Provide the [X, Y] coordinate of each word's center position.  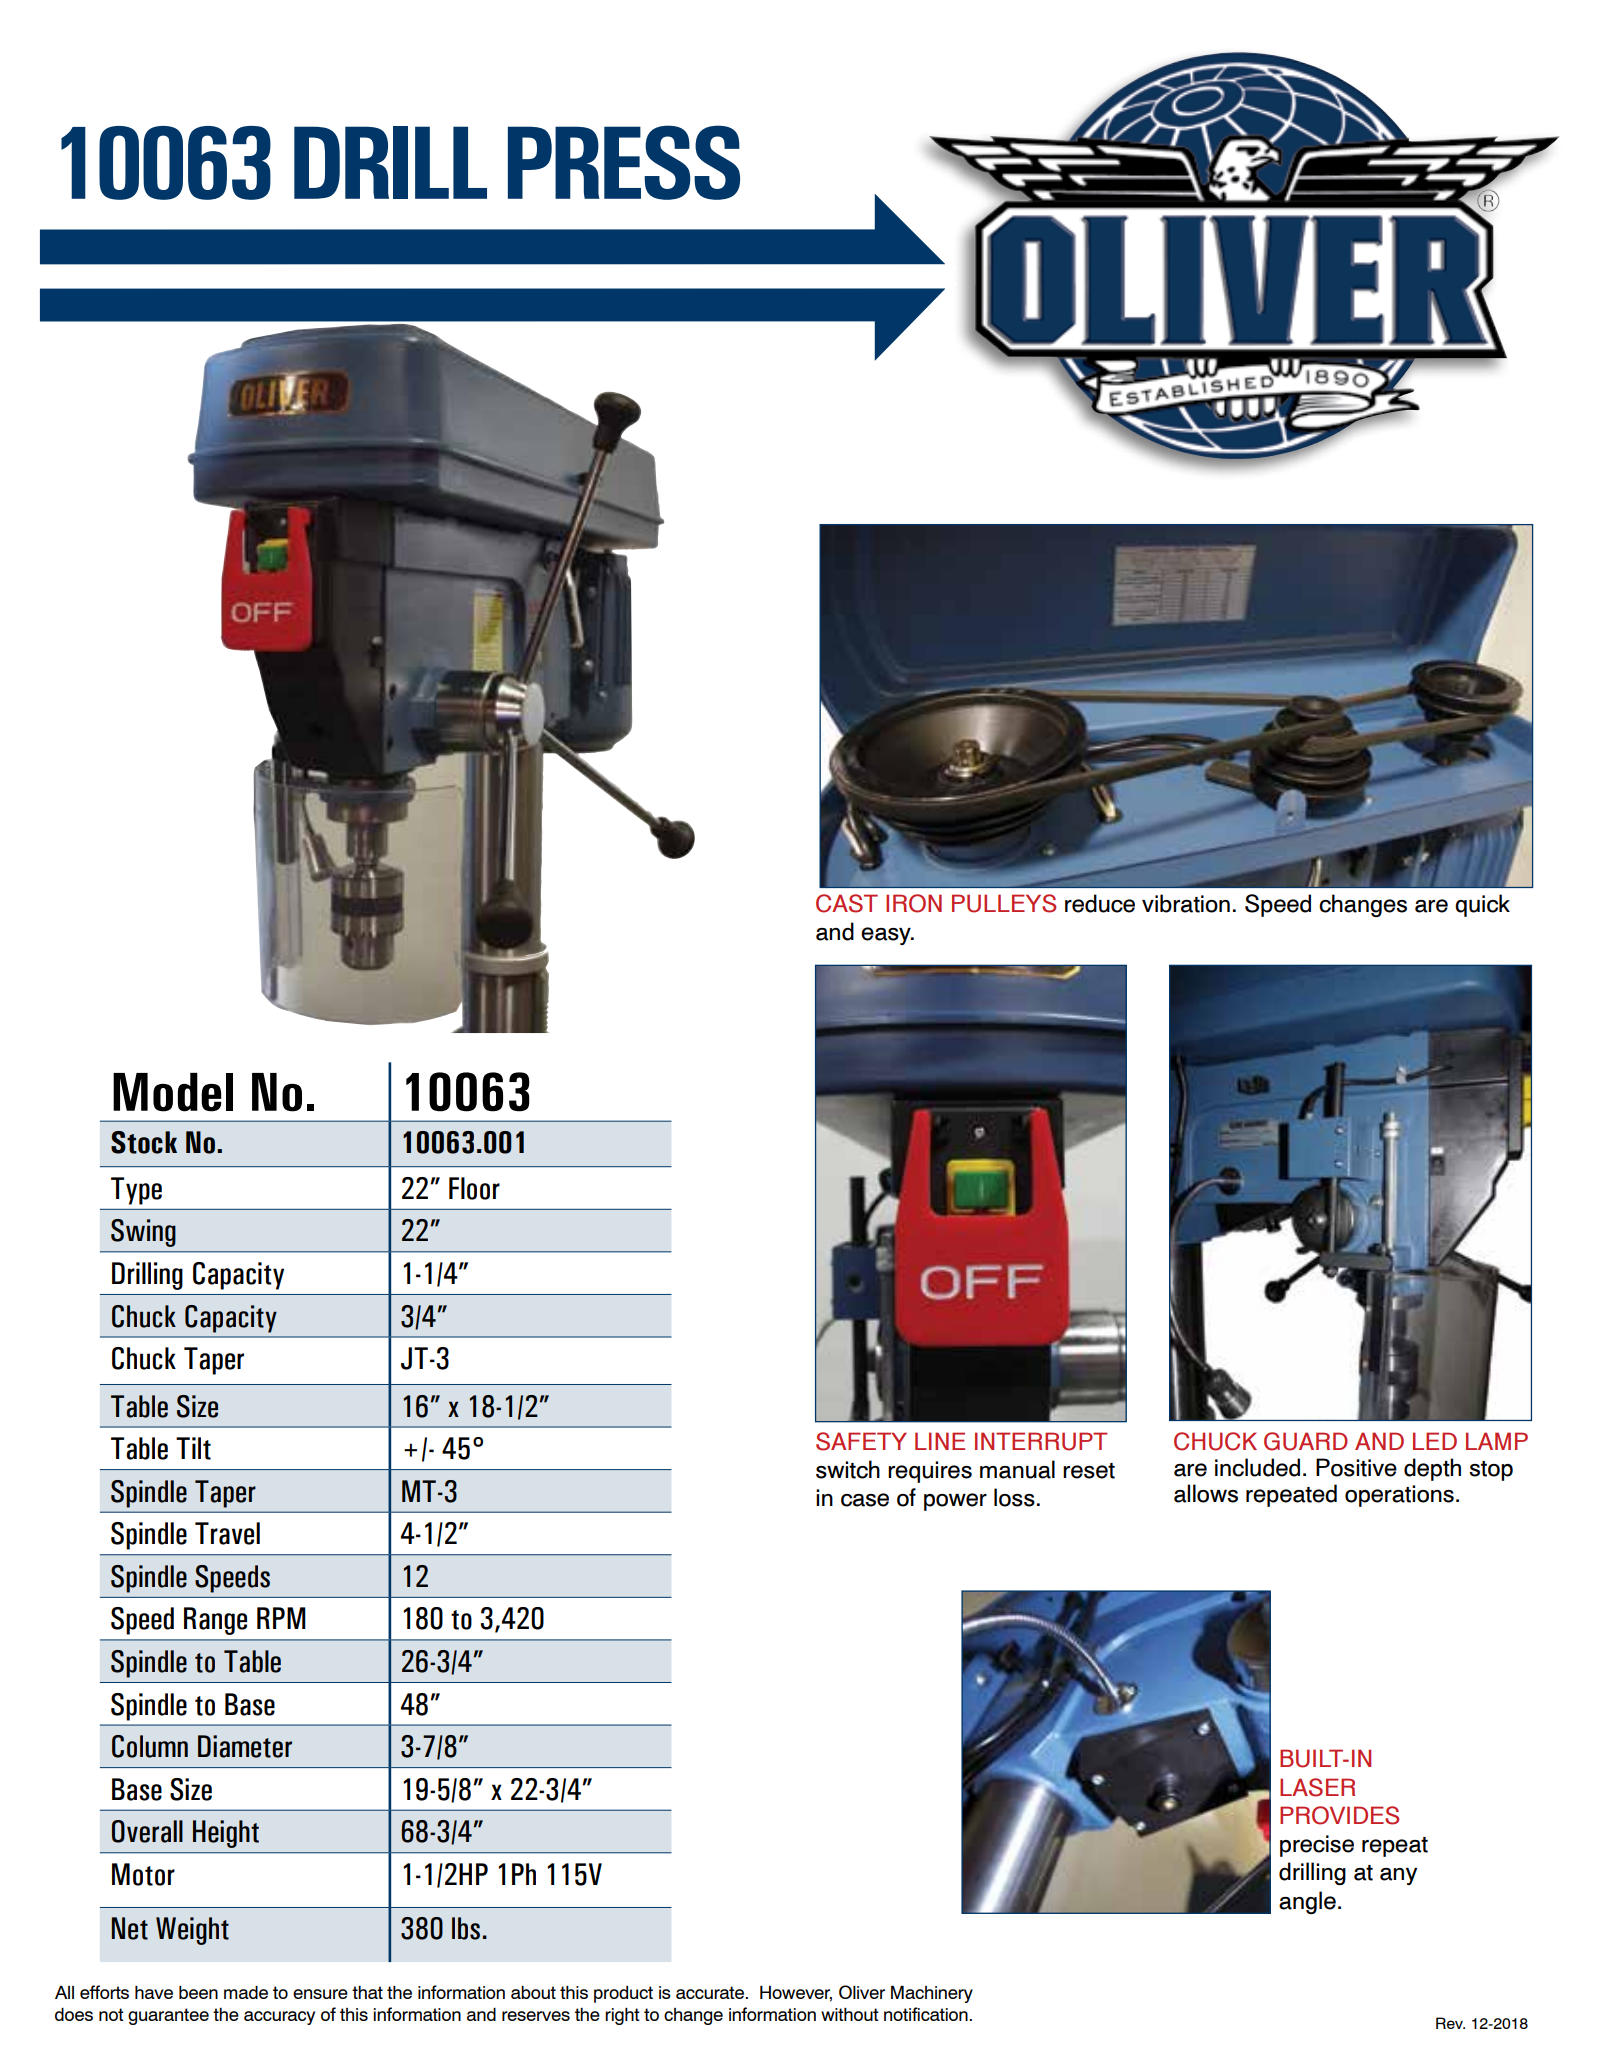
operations [1399, 1496]
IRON [914, 903]
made [246, 1992]
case [865, 1500]
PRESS [624, 162]
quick [1482, 905]
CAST [847, 903]
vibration [1186, 903]
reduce [1100, 903]
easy [887, 936]
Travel [227, 1533]
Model [173, 1092]
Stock [144, 1142]
